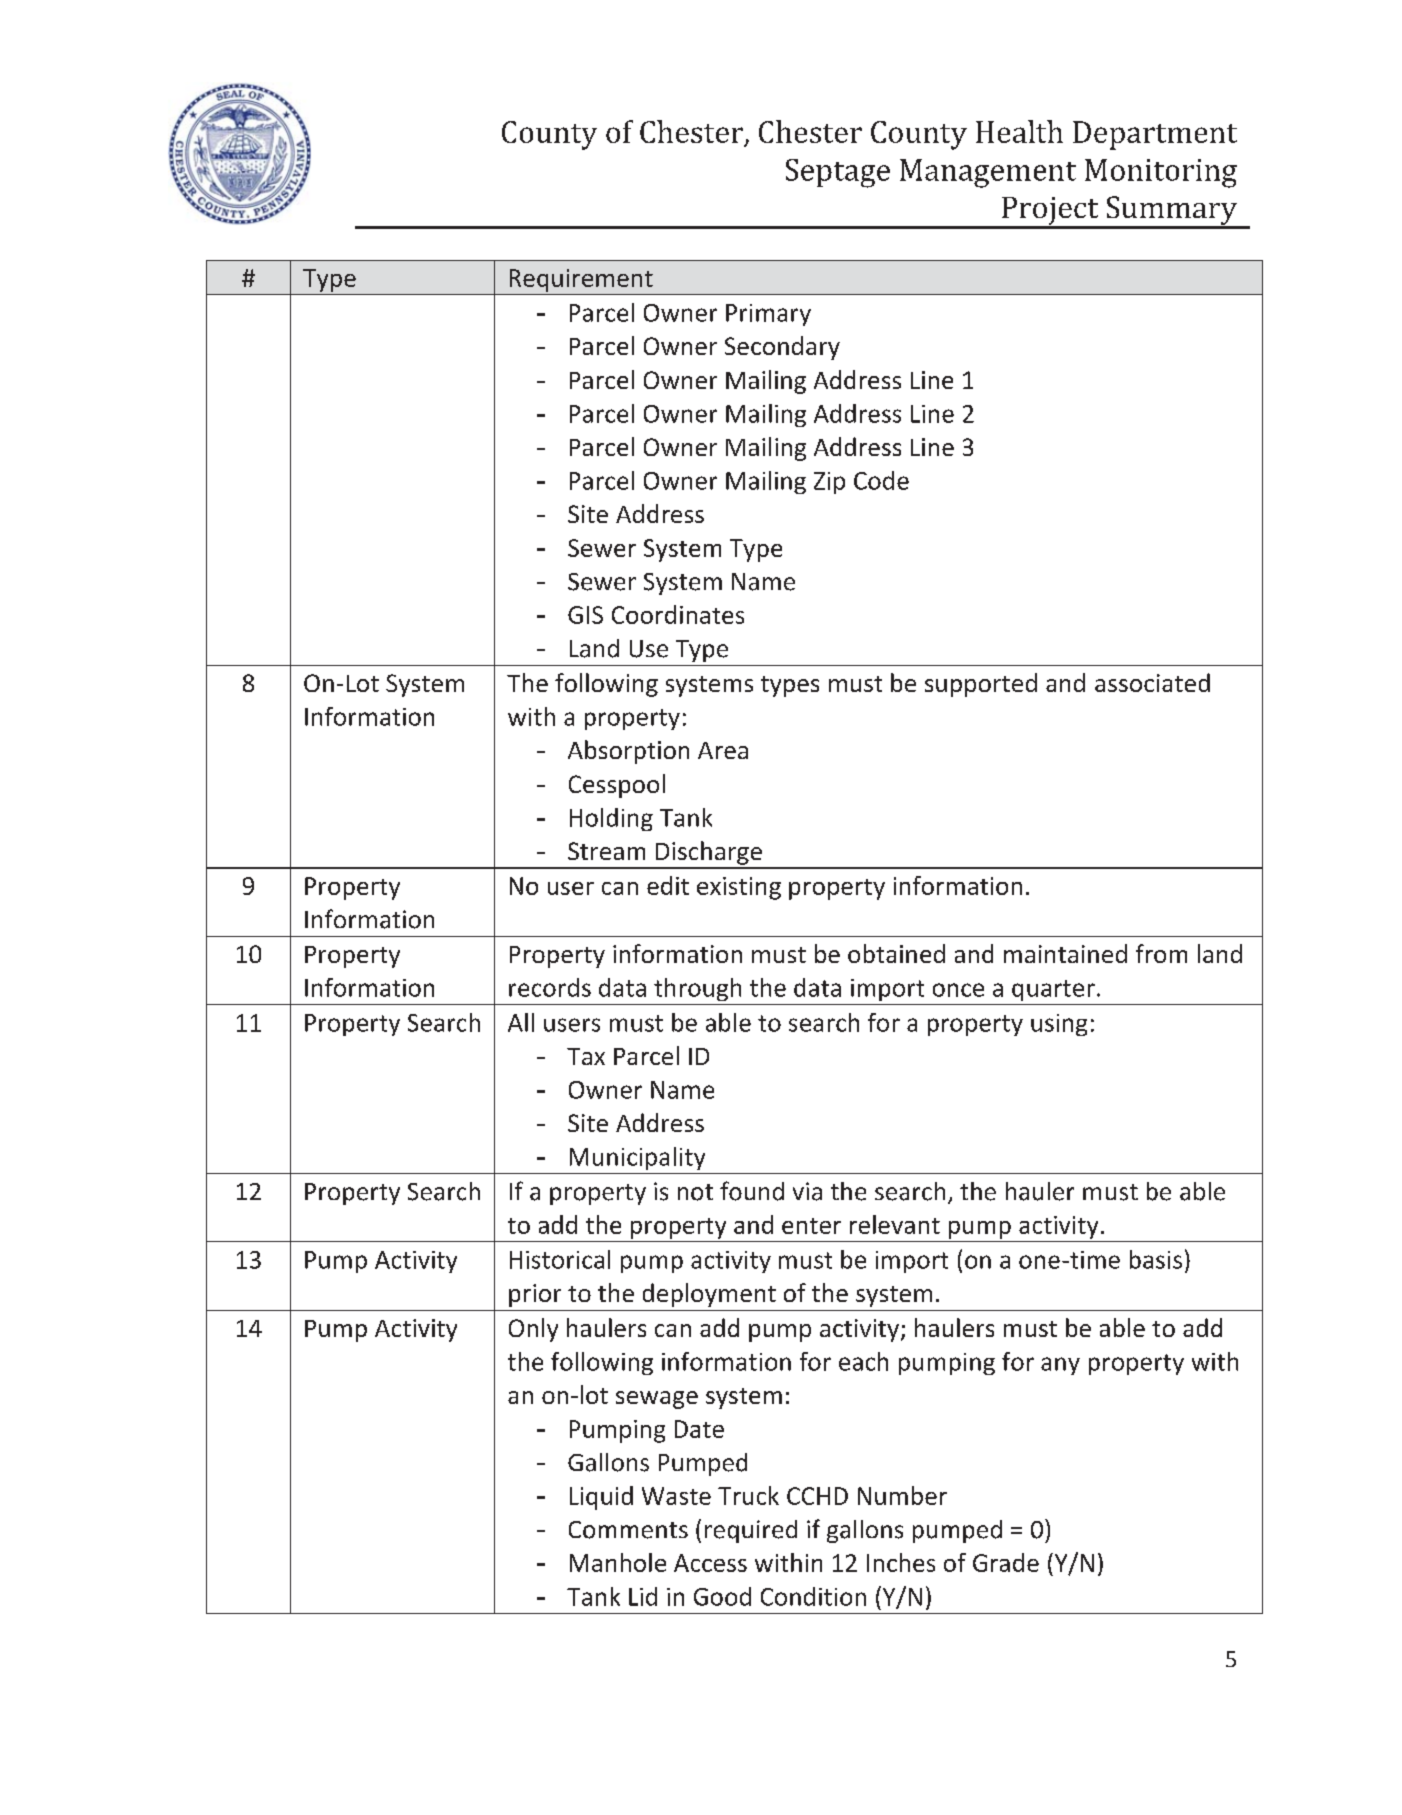 The image size is (1402, 1815). What do you see at coordinates (1152, 682) in the image?
I see `associated` at bounding box center [1152, 682].
